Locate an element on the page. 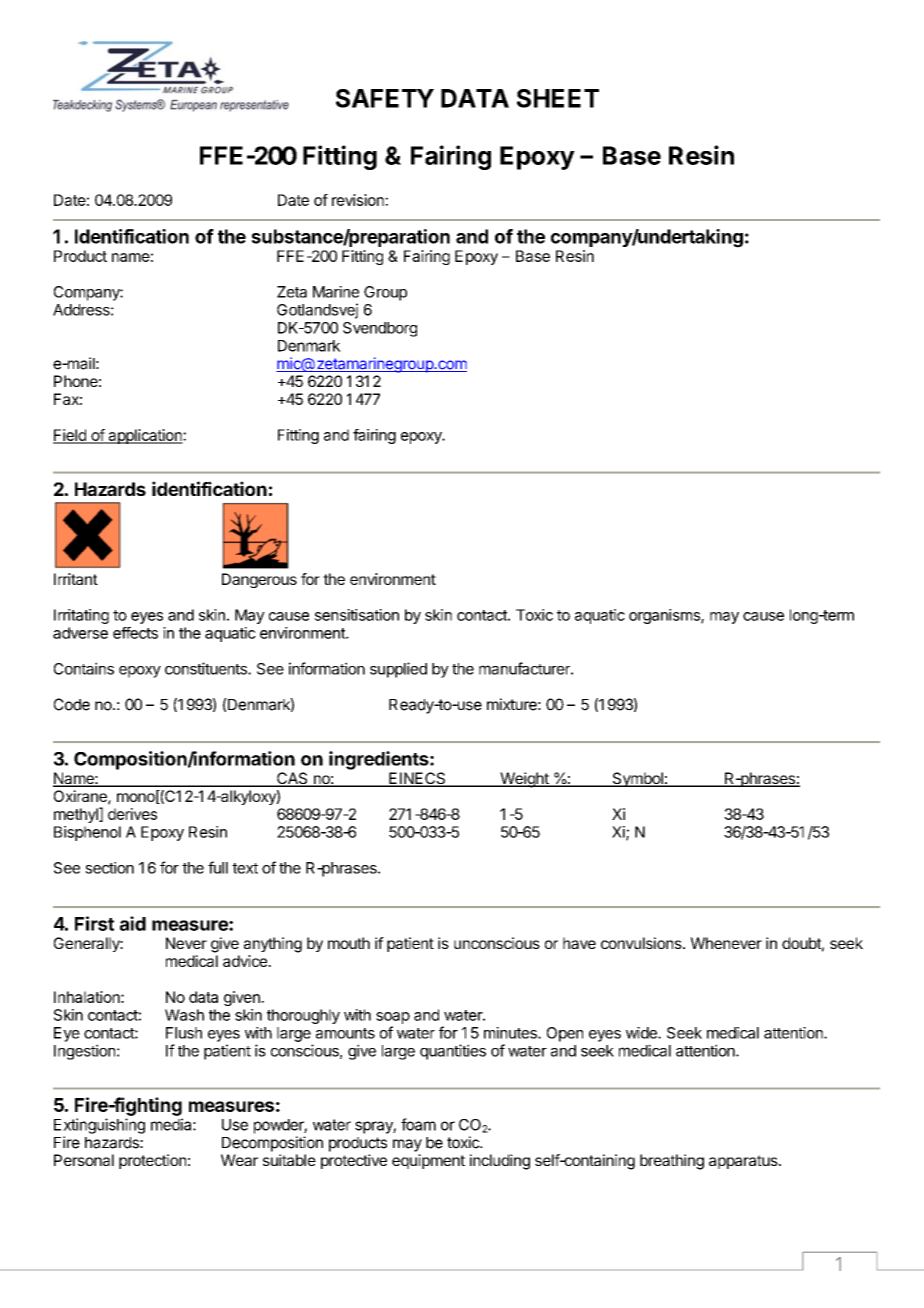 The height and width of the page is (1308, 924). SAFETY is located at coordinates (385, 98).
